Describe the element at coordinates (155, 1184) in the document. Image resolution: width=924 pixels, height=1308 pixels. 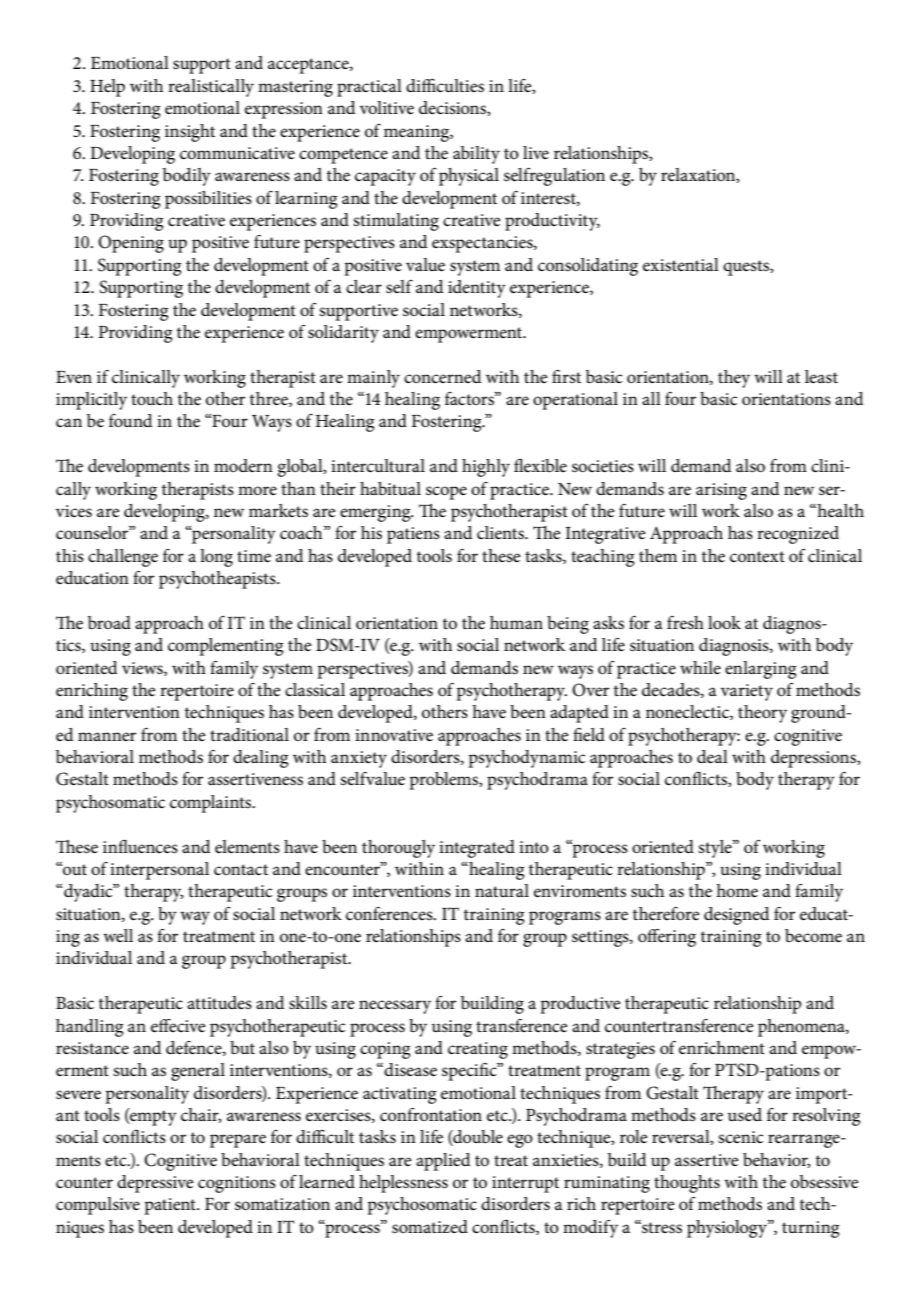
I see `depressive` at that location.
